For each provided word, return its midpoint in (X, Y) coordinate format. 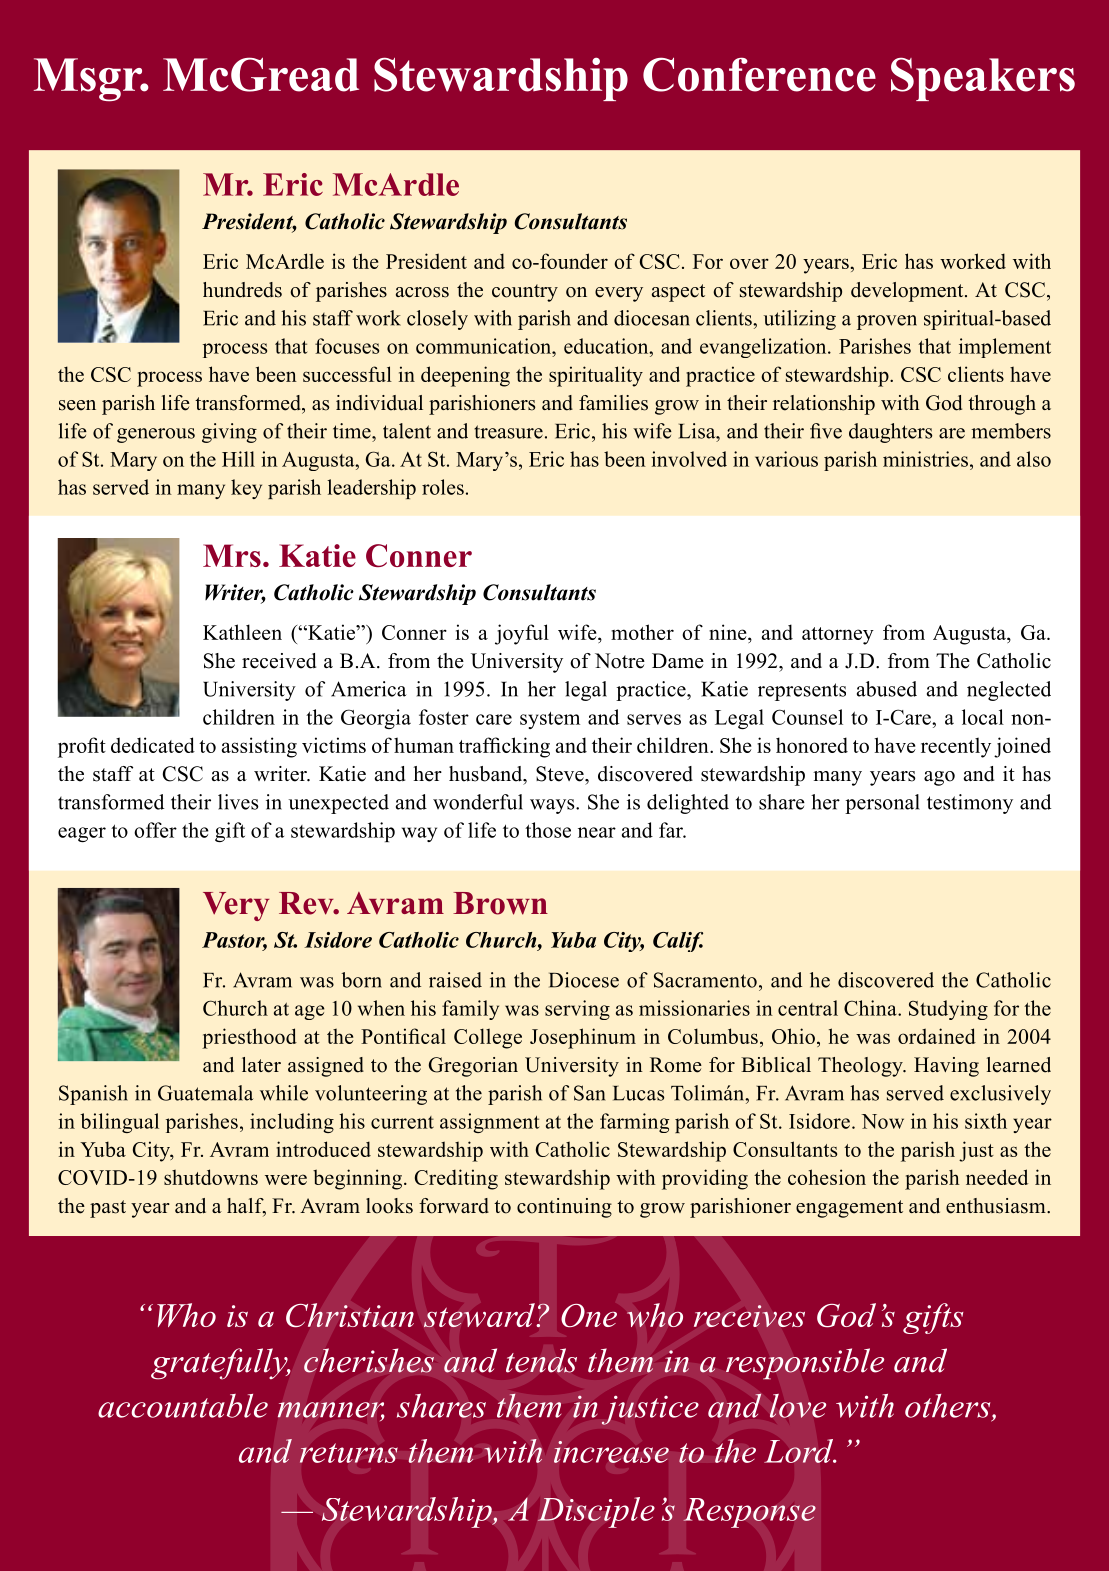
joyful (522, 634)
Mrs (232, 555)
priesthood (249, 1038)
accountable (183, 1406)
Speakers (983, 79)
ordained (937, 1036)
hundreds (242, 290)
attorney (838, 636)
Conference (759, 74)
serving (577, 1010)
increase (611, 1452)
